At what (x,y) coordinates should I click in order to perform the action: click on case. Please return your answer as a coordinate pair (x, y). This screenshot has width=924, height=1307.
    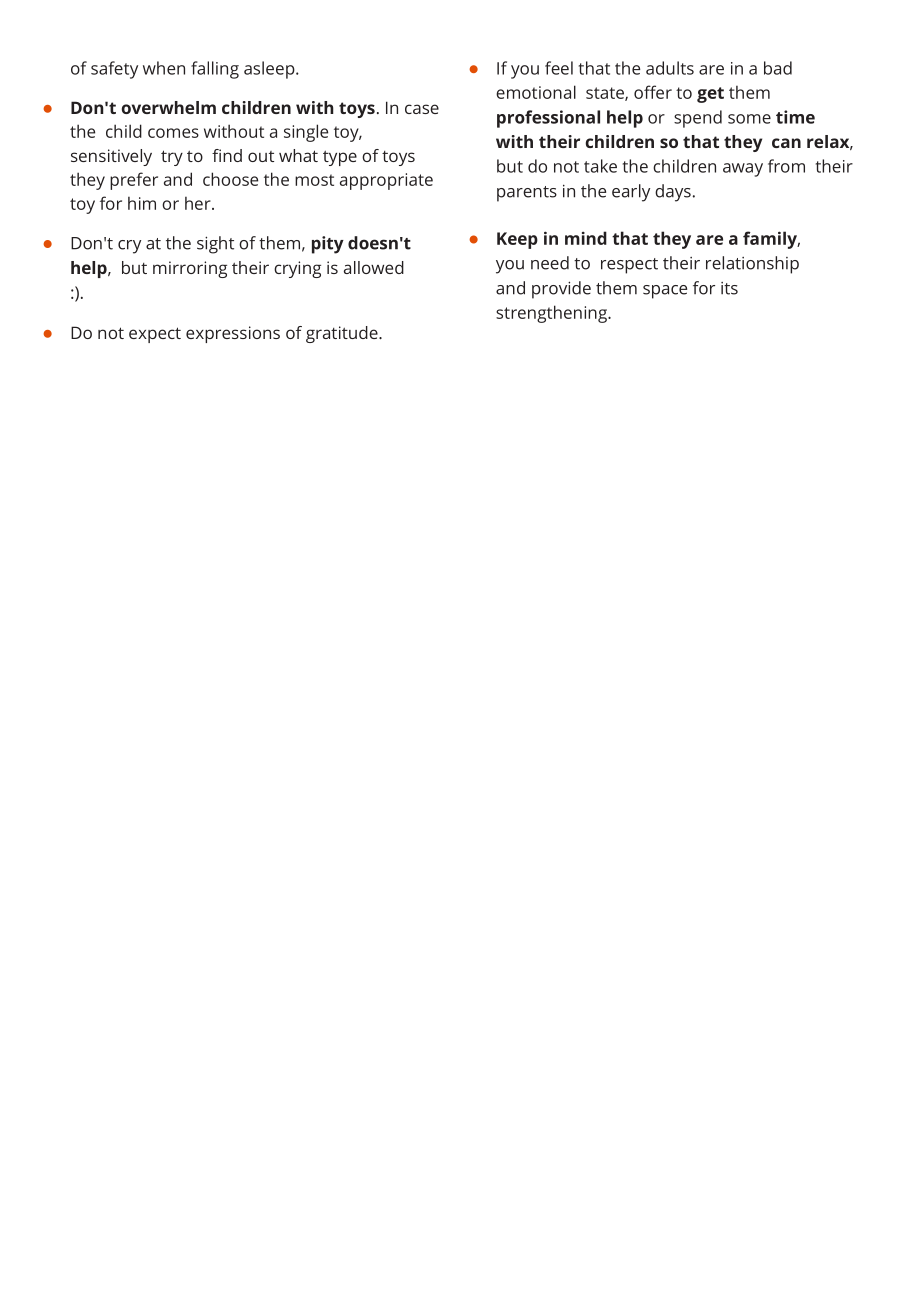
    Looking at the image, I should click on (422, 109).
